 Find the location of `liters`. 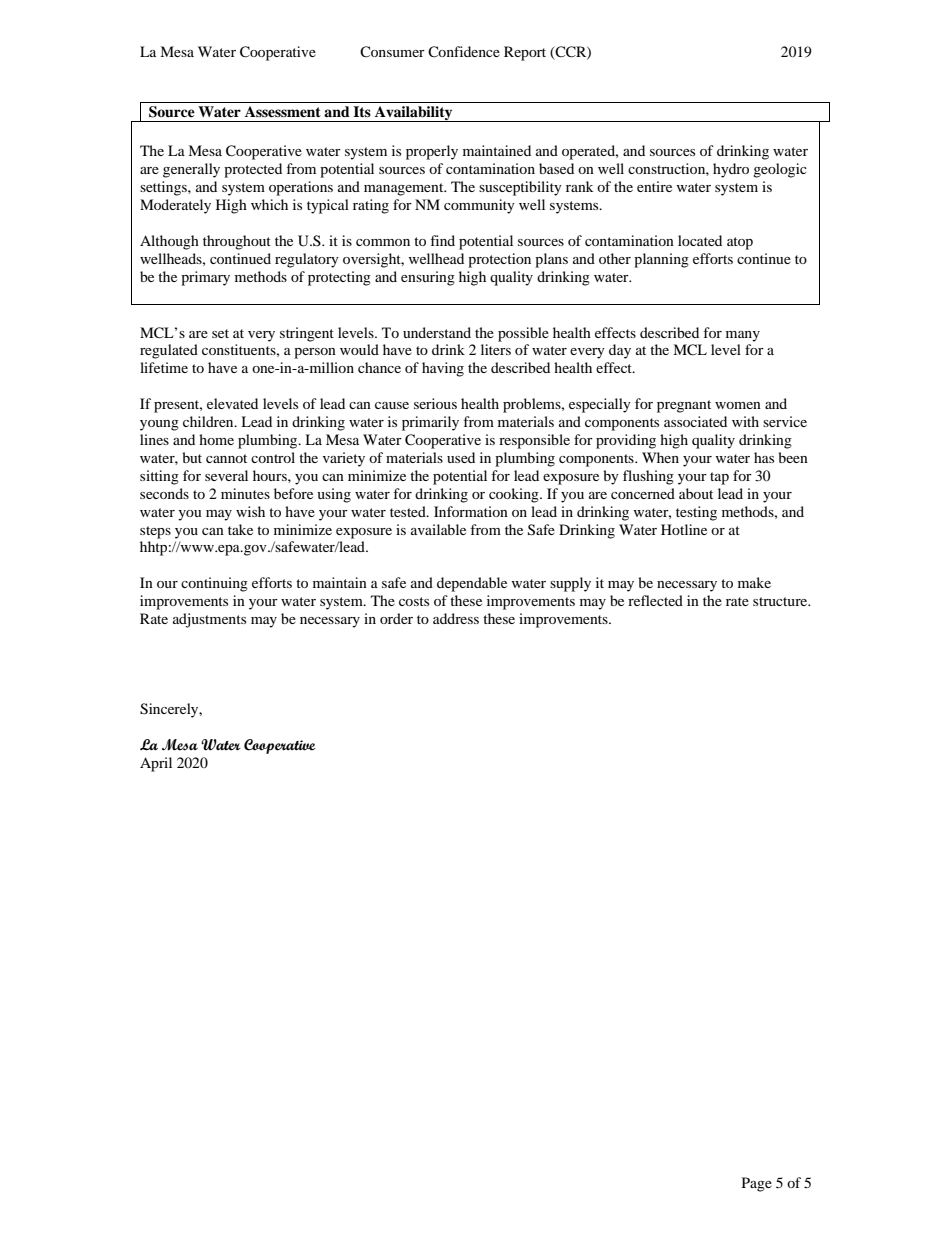

liters is located at coordinates (496, 349).
